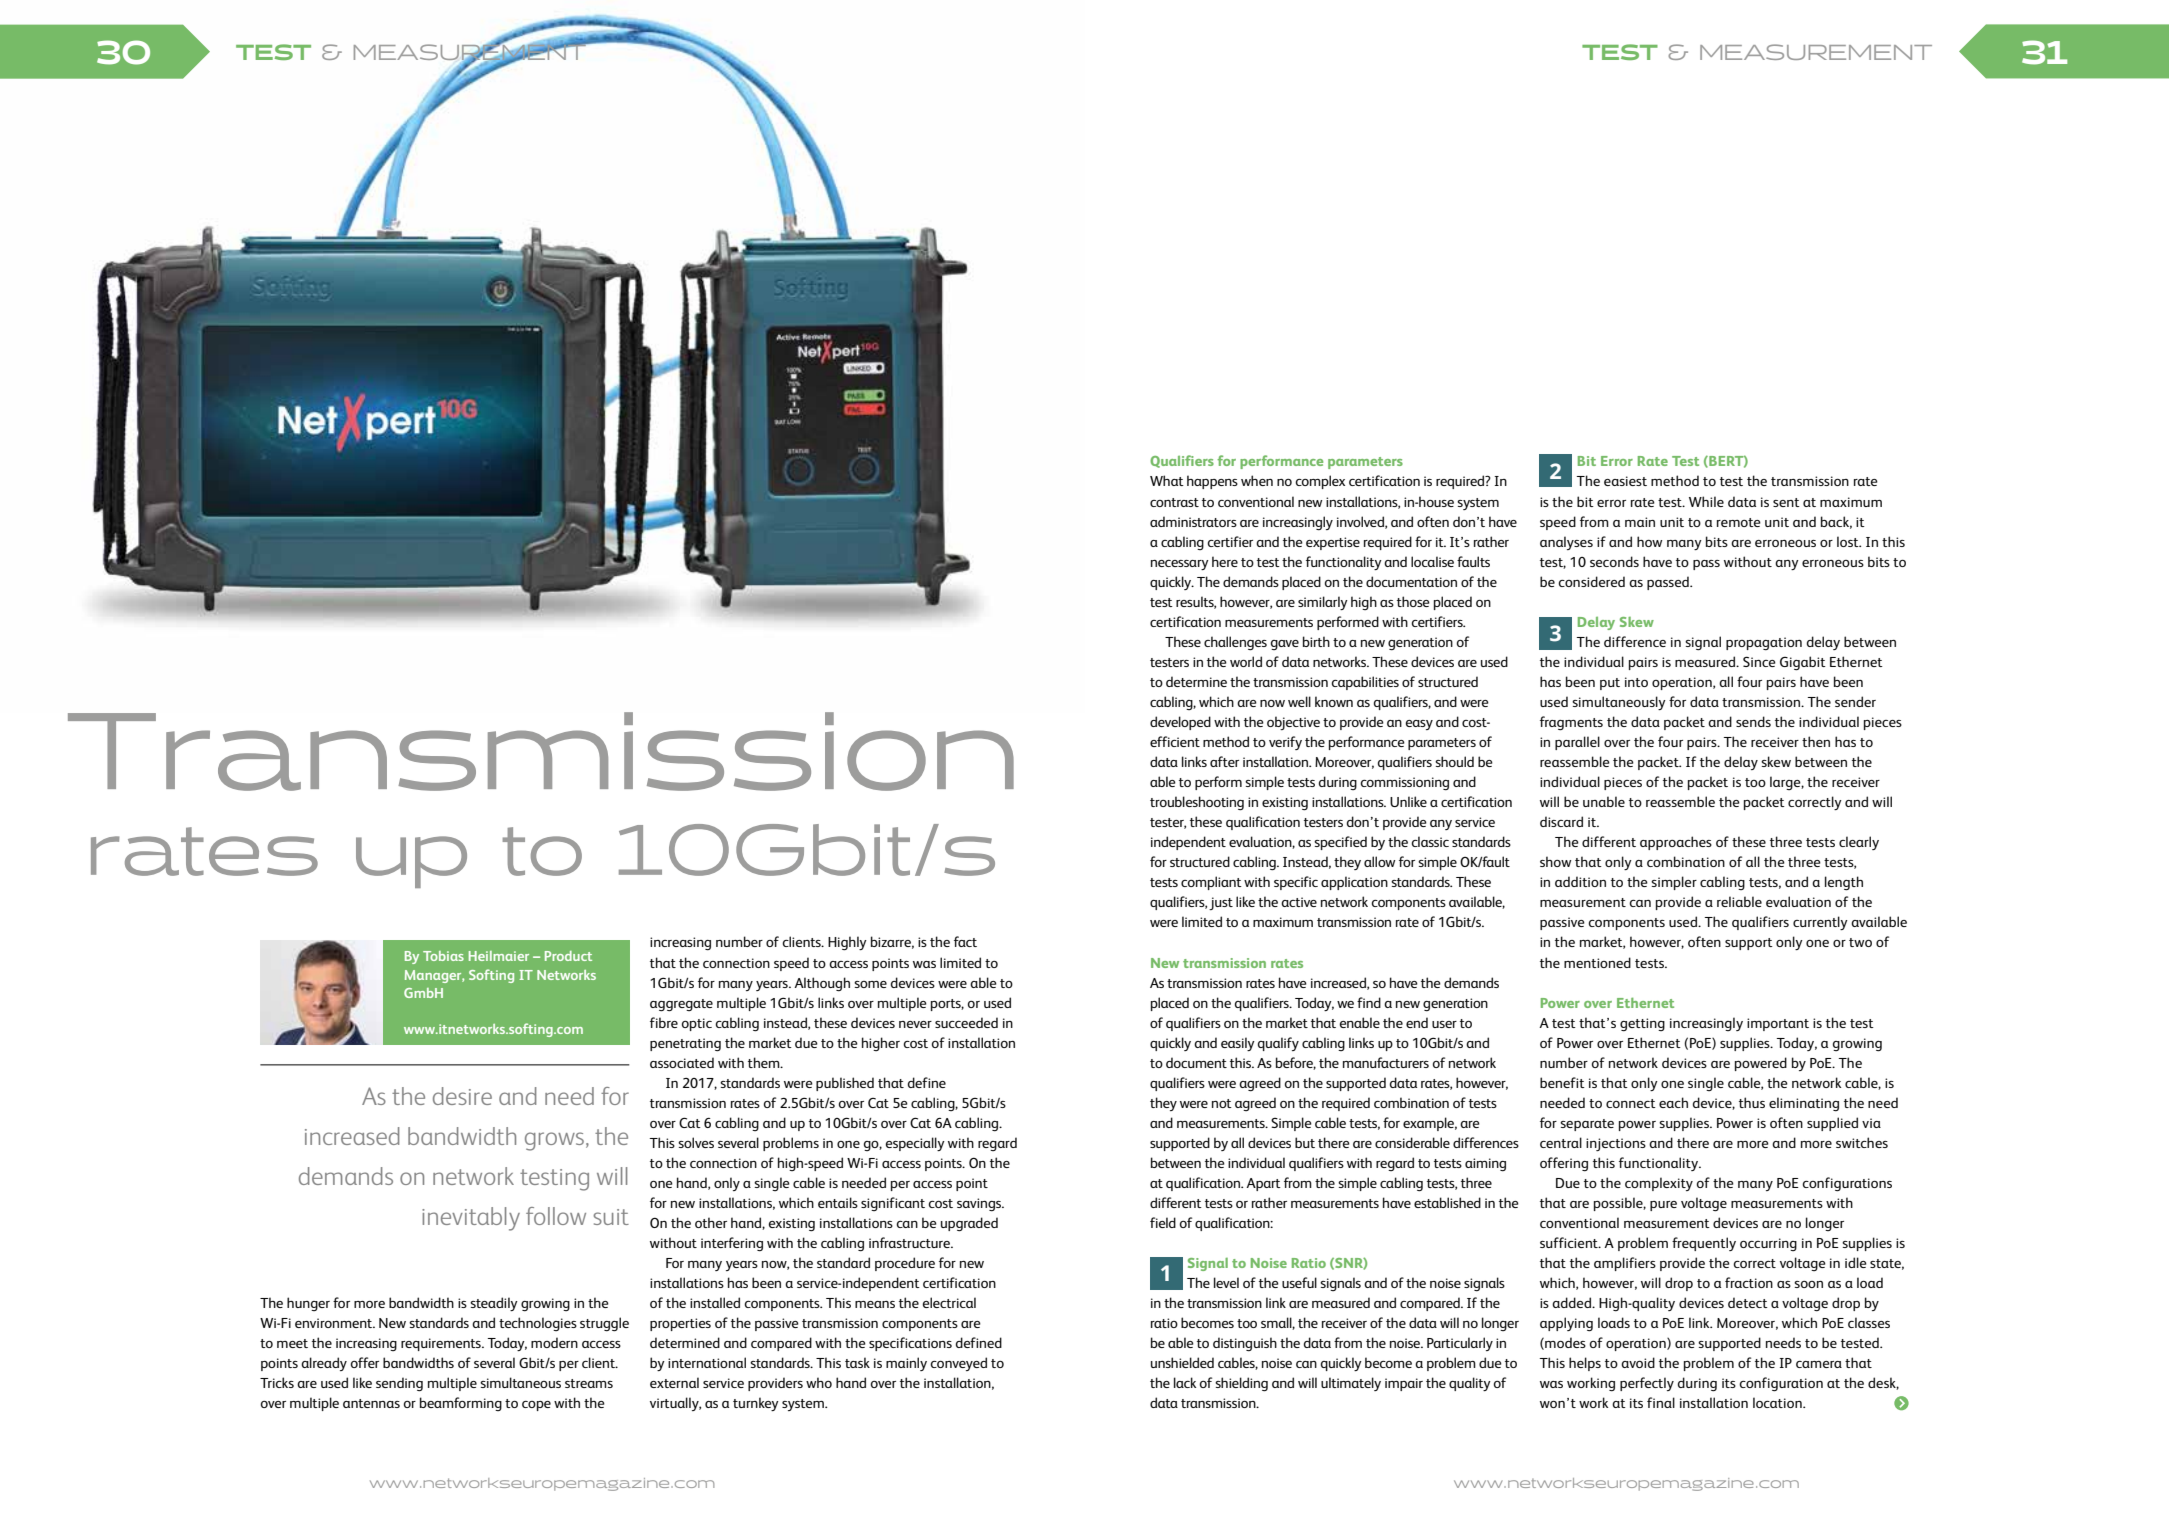 Image resolution: width=2169 pixels, height=1534 pixels. Describe the element at coordinates (1222, 1103) in the image. I see `not` at that location.
